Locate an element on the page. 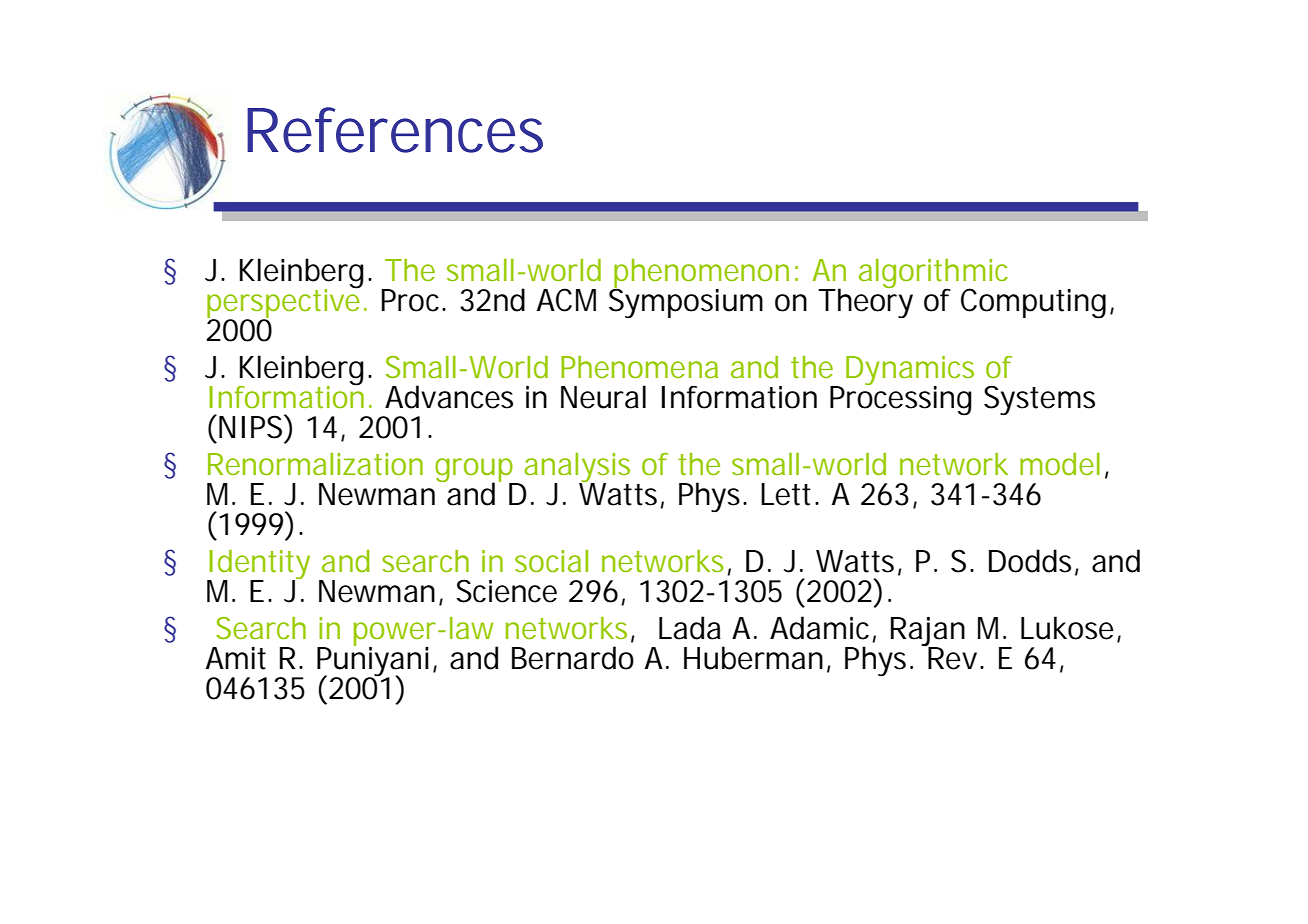  algorithmic is located at coordinates (933, 275).
